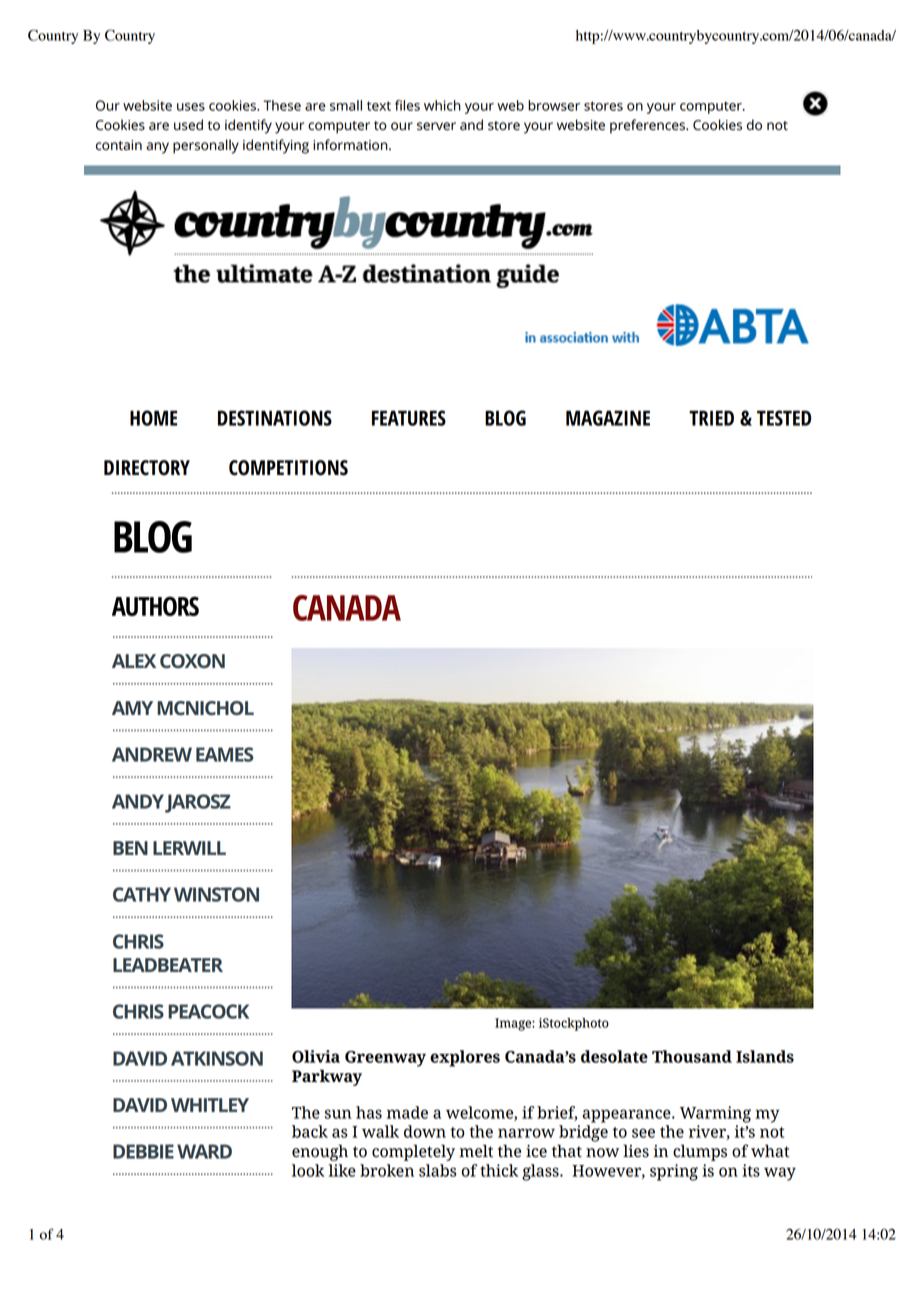 This screenshot has width=924, height=1308. What do you see at coordinates (206, 146) in the screenshot?
I see `personally` at bounding box center [206, 146].
